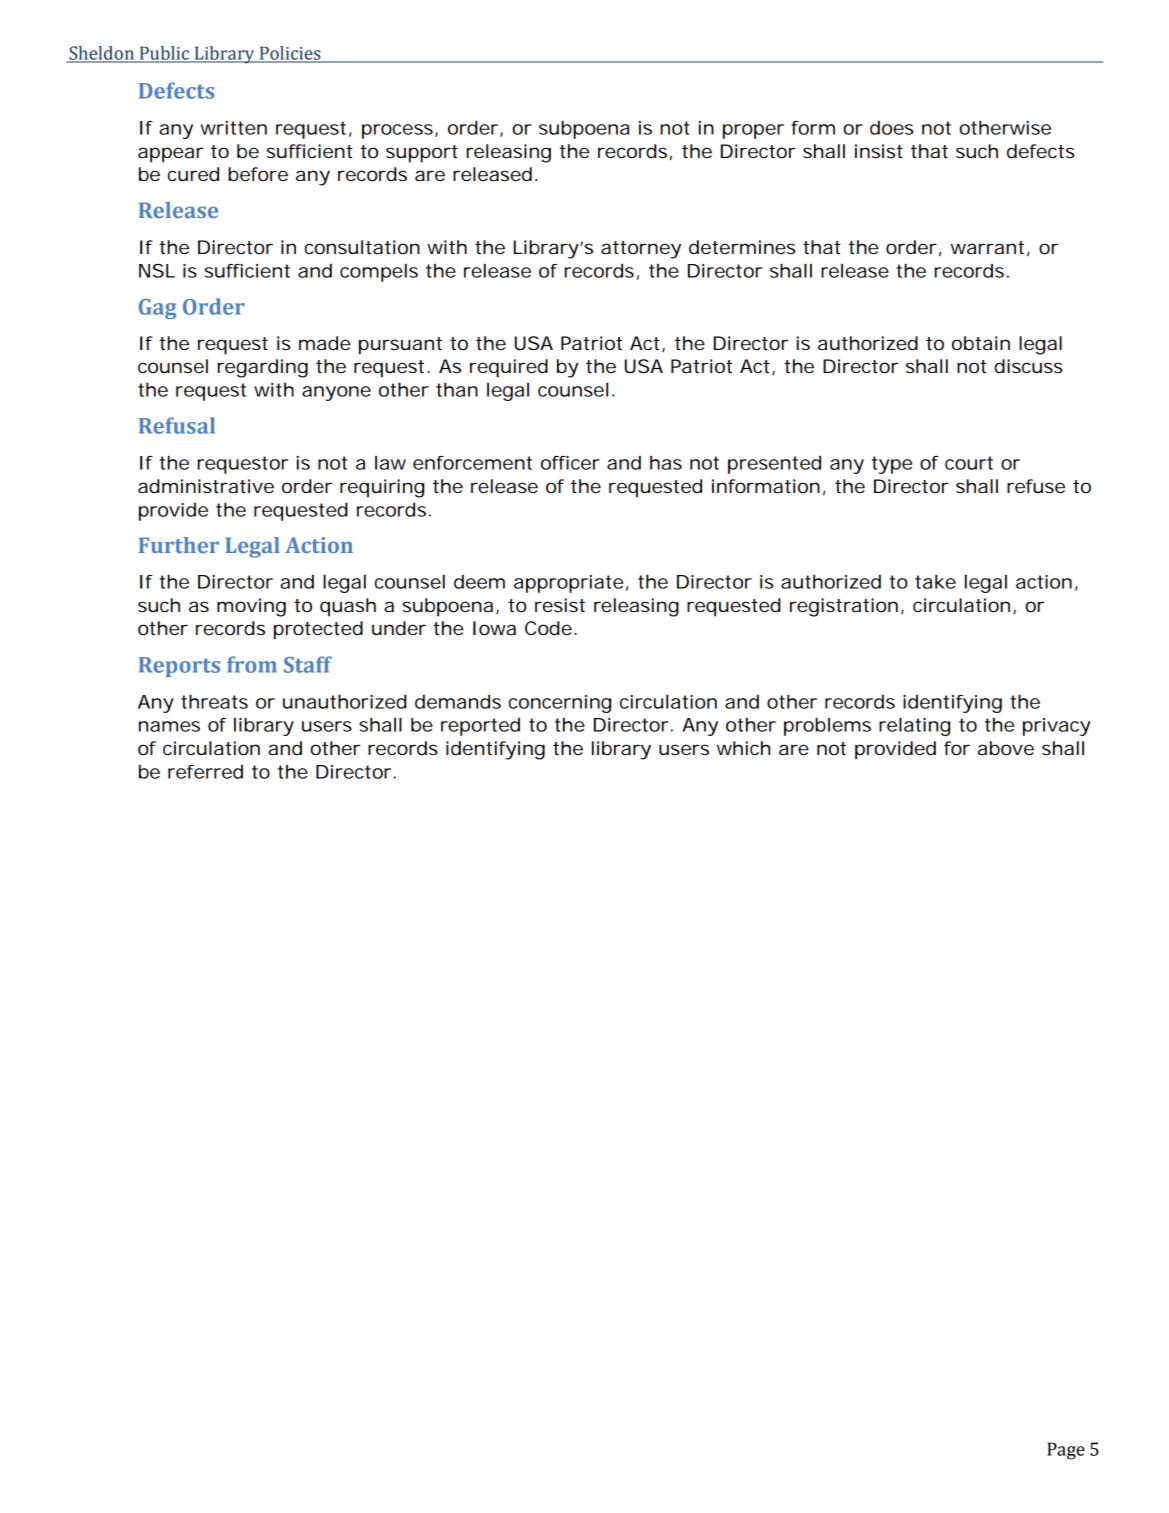 The height and width of the document is (1513, 1169). What do you see at coordinates (981, 343) in the document?
I see `obtain` at bounding box center [981, 343].
